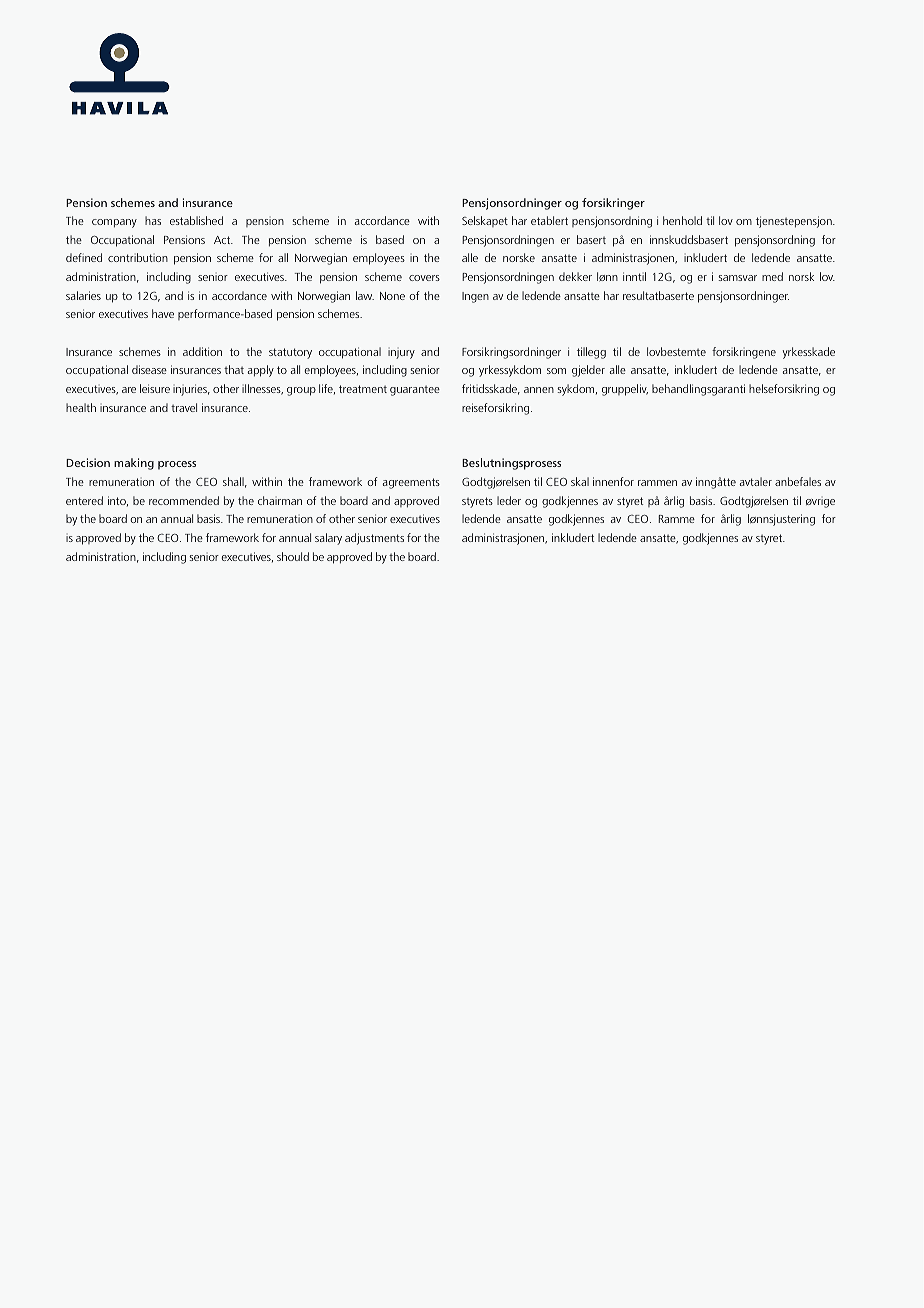  Describe the element at coordinates (411, 483) in the screenshot. I see `agreements` at that location.
